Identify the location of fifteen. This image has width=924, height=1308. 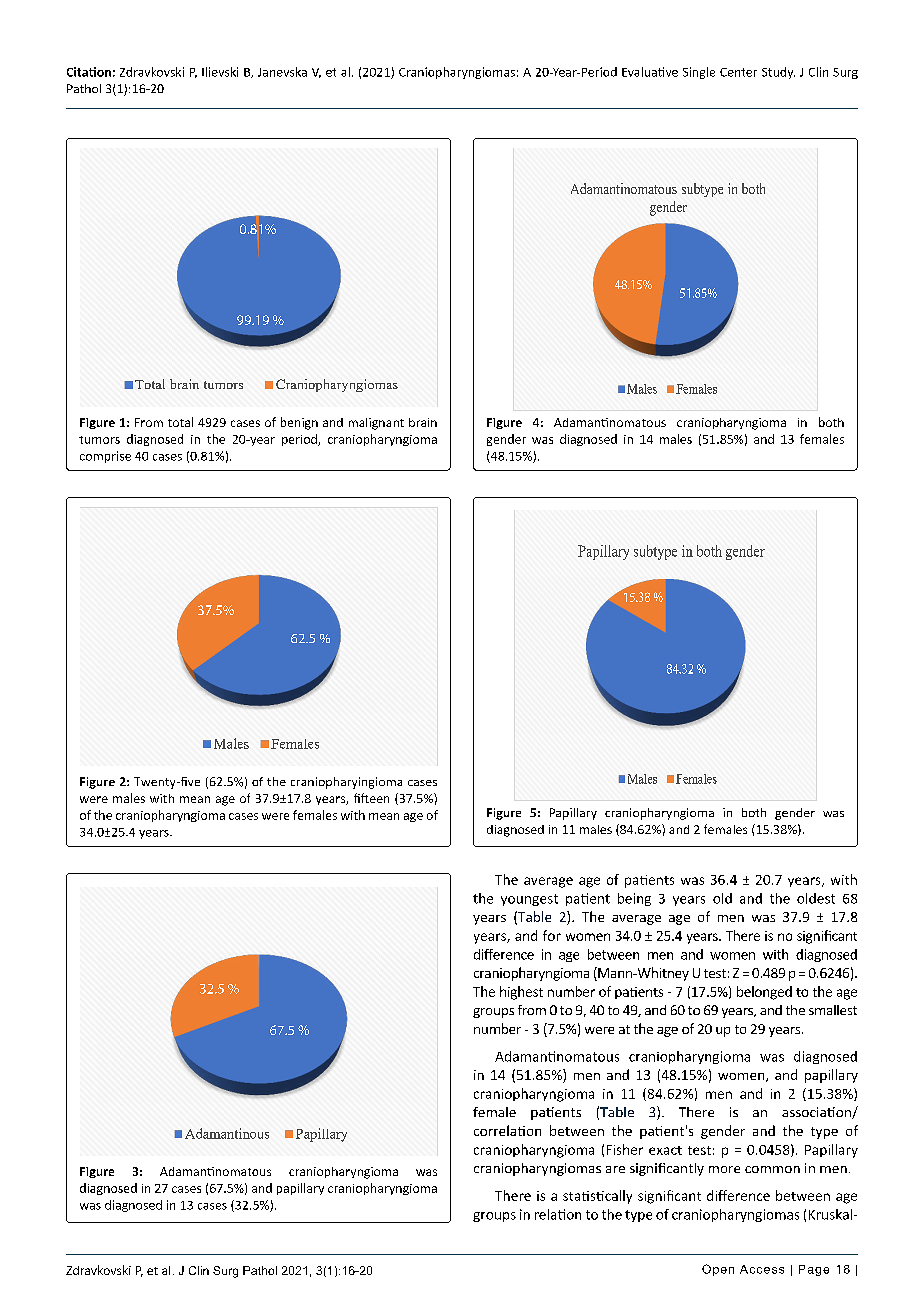
(371, 798).
